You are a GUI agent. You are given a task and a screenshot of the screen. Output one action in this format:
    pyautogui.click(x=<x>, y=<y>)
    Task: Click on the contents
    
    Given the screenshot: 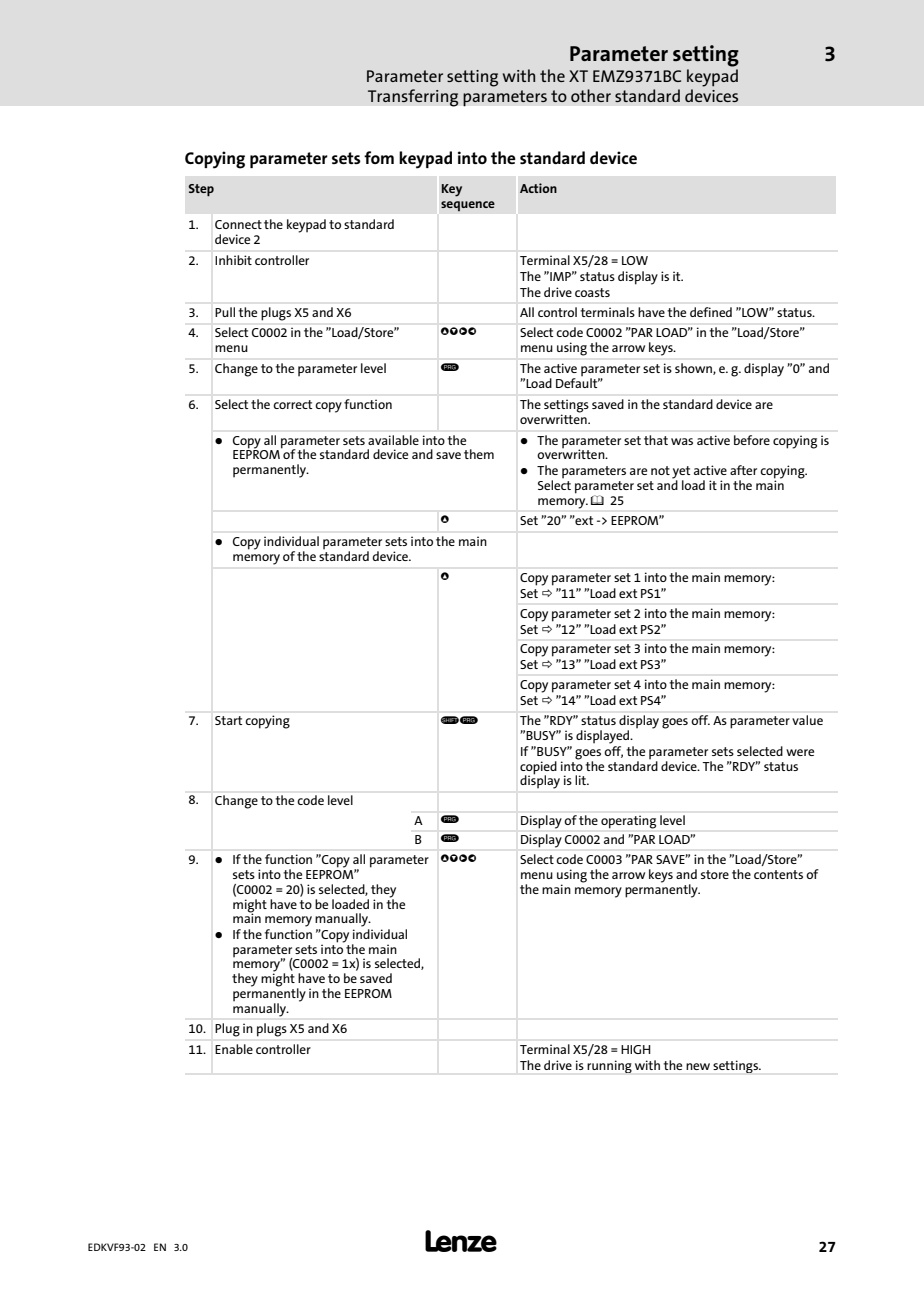 What is the action you would take?
    pyautogui.click(x=778, y=874)
